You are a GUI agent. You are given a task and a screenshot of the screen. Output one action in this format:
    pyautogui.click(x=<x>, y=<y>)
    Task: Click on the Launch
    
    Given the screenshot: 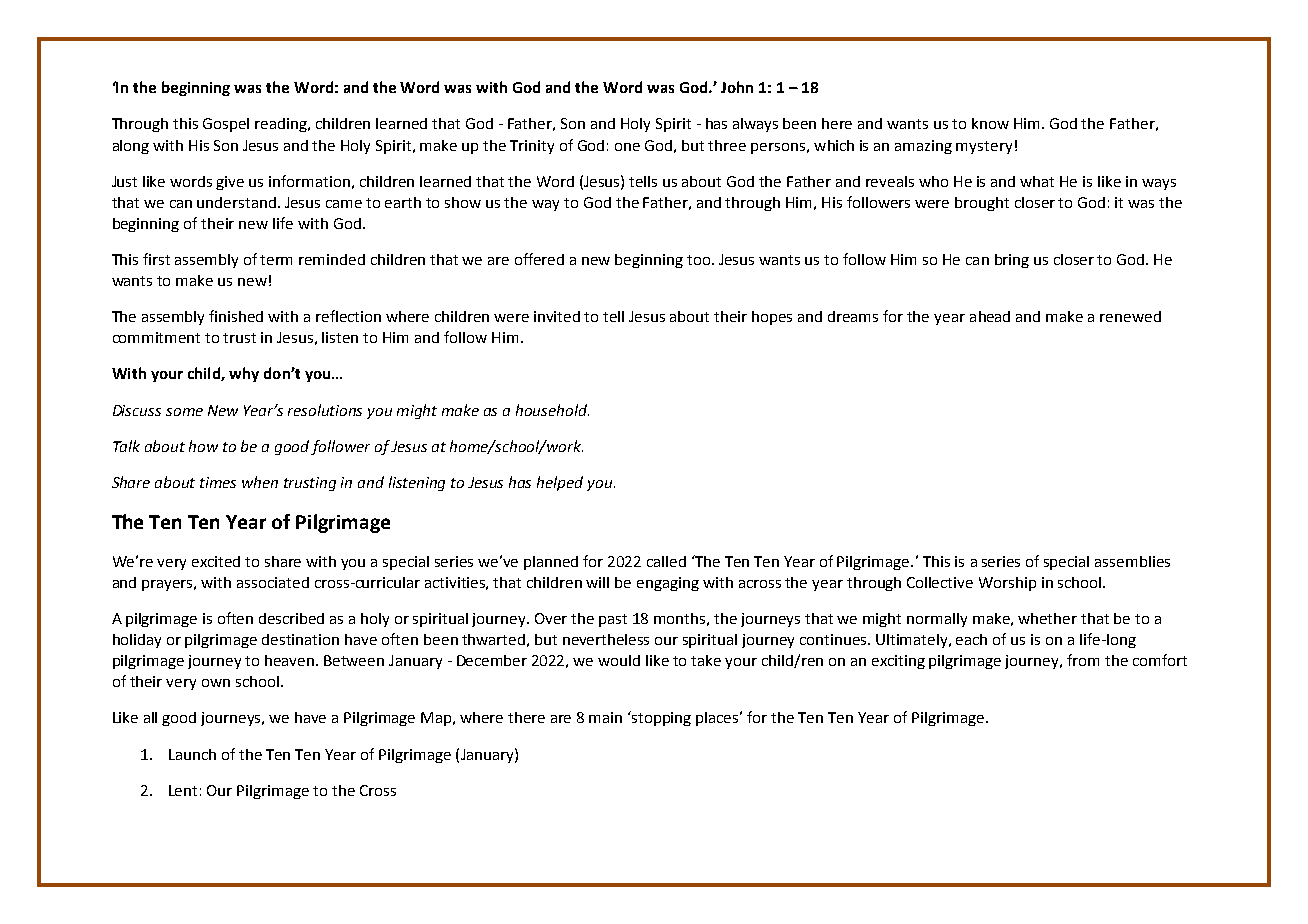 What is the action you would take?
    pyautogui.click(x=192, y=754)
